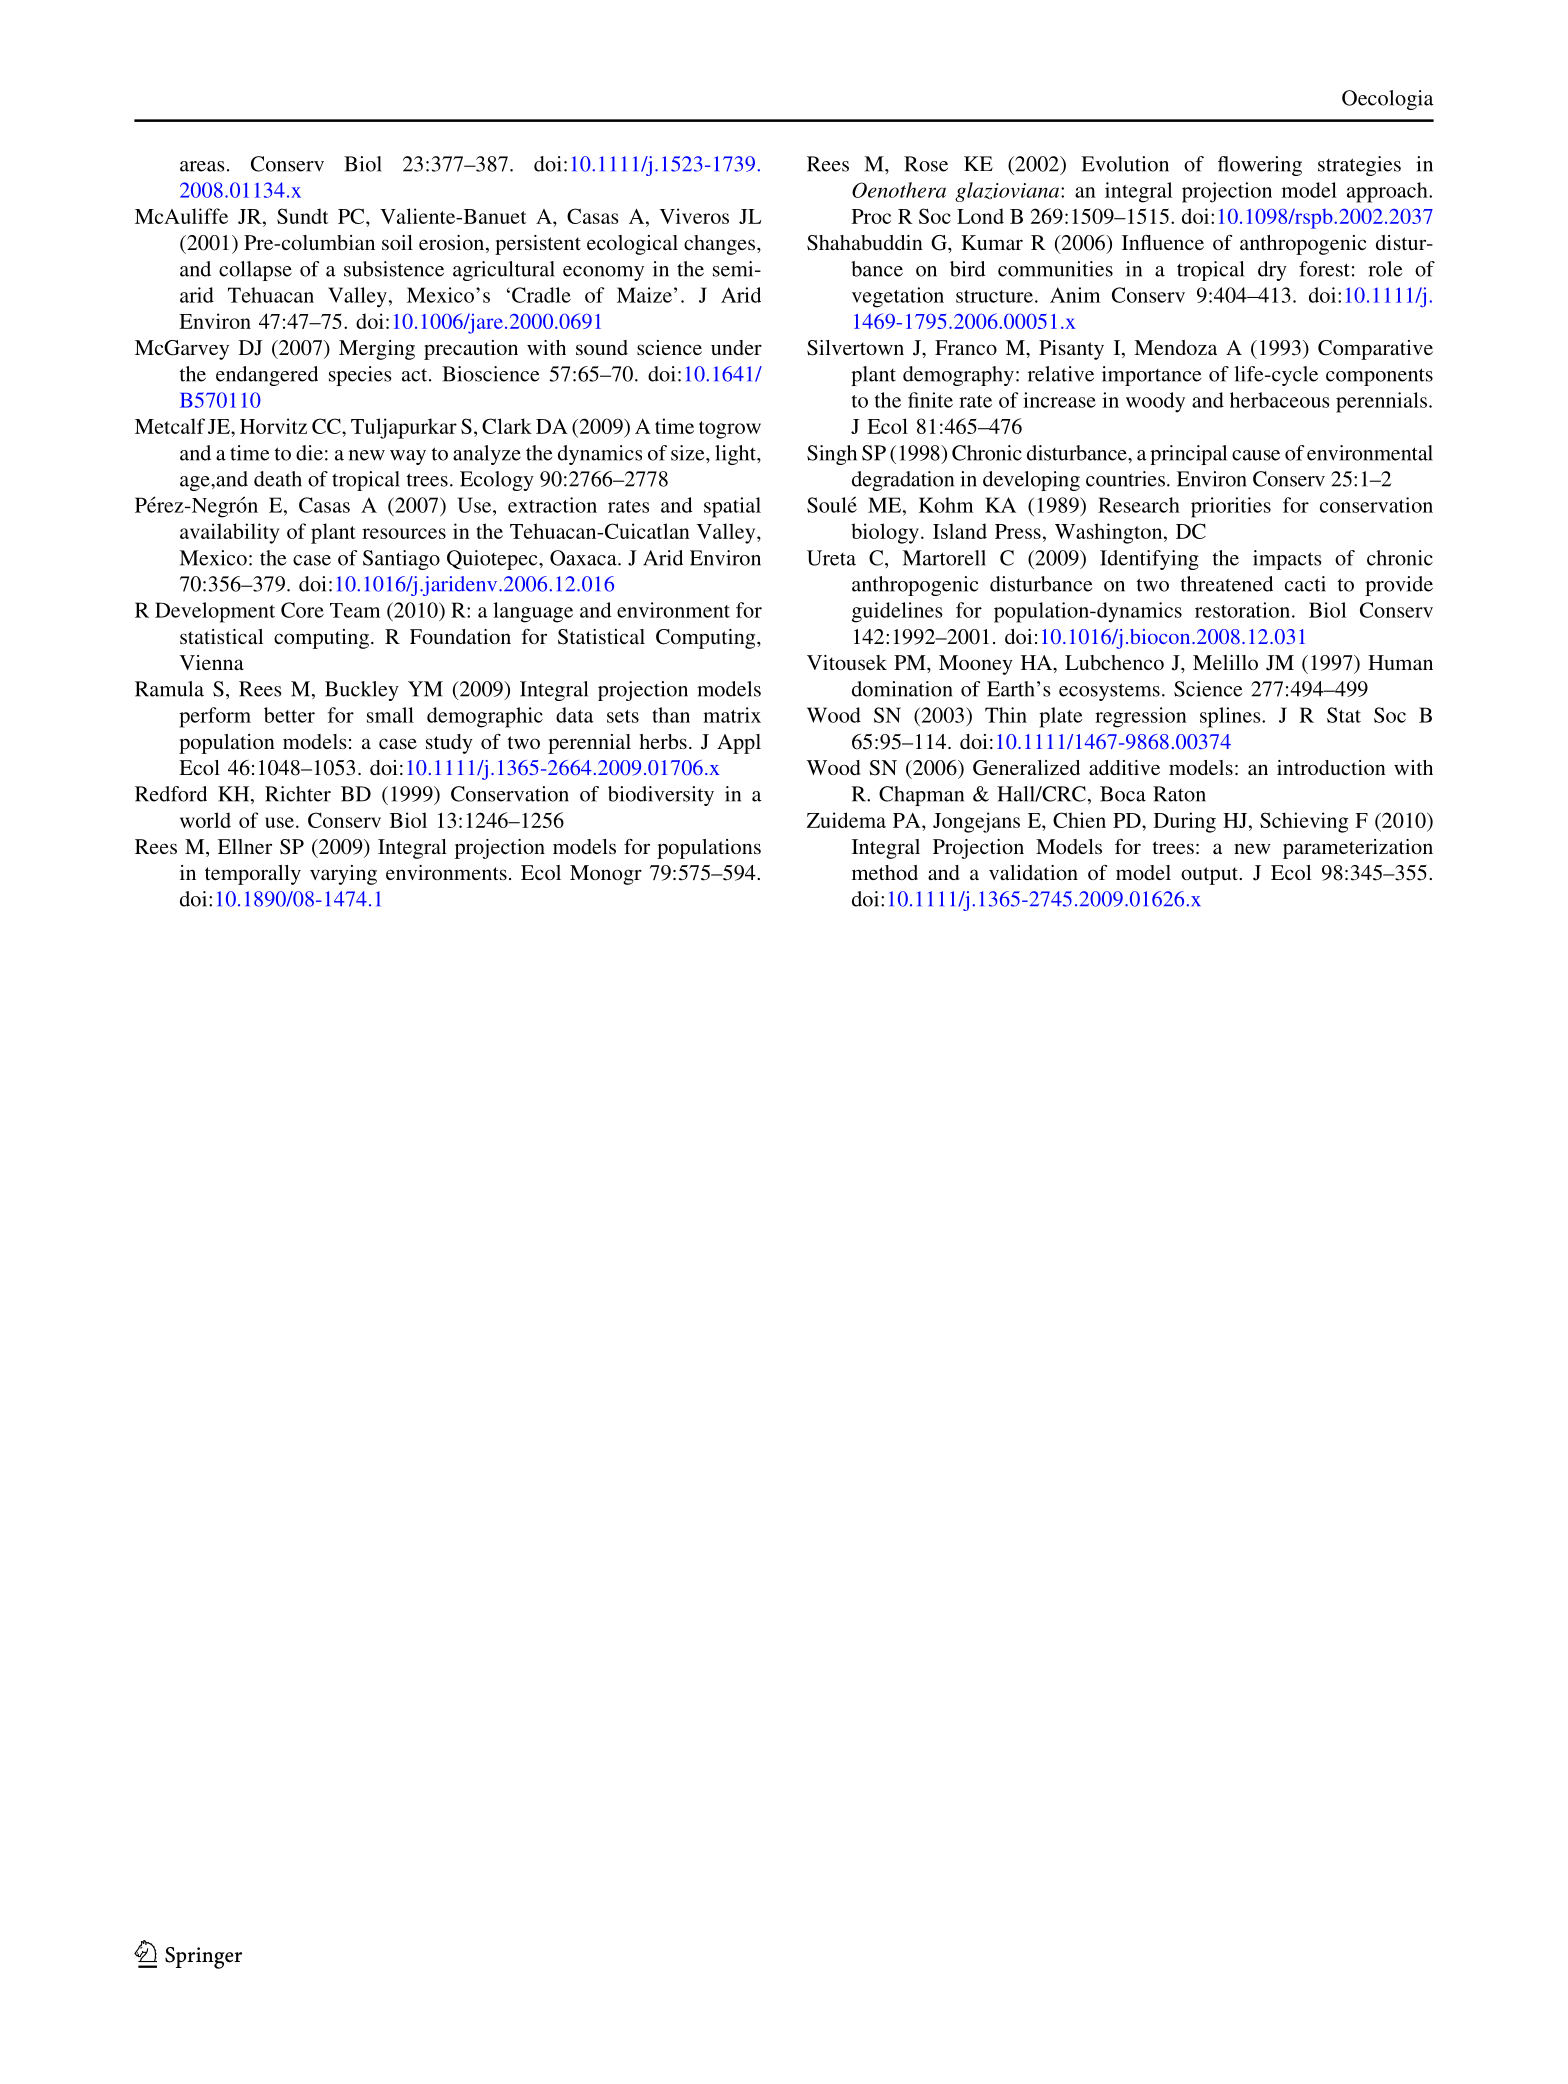  What do you see at coordinates (1260, 166) in the image?
I see `flowering` at bounding box center [1260, 166].
